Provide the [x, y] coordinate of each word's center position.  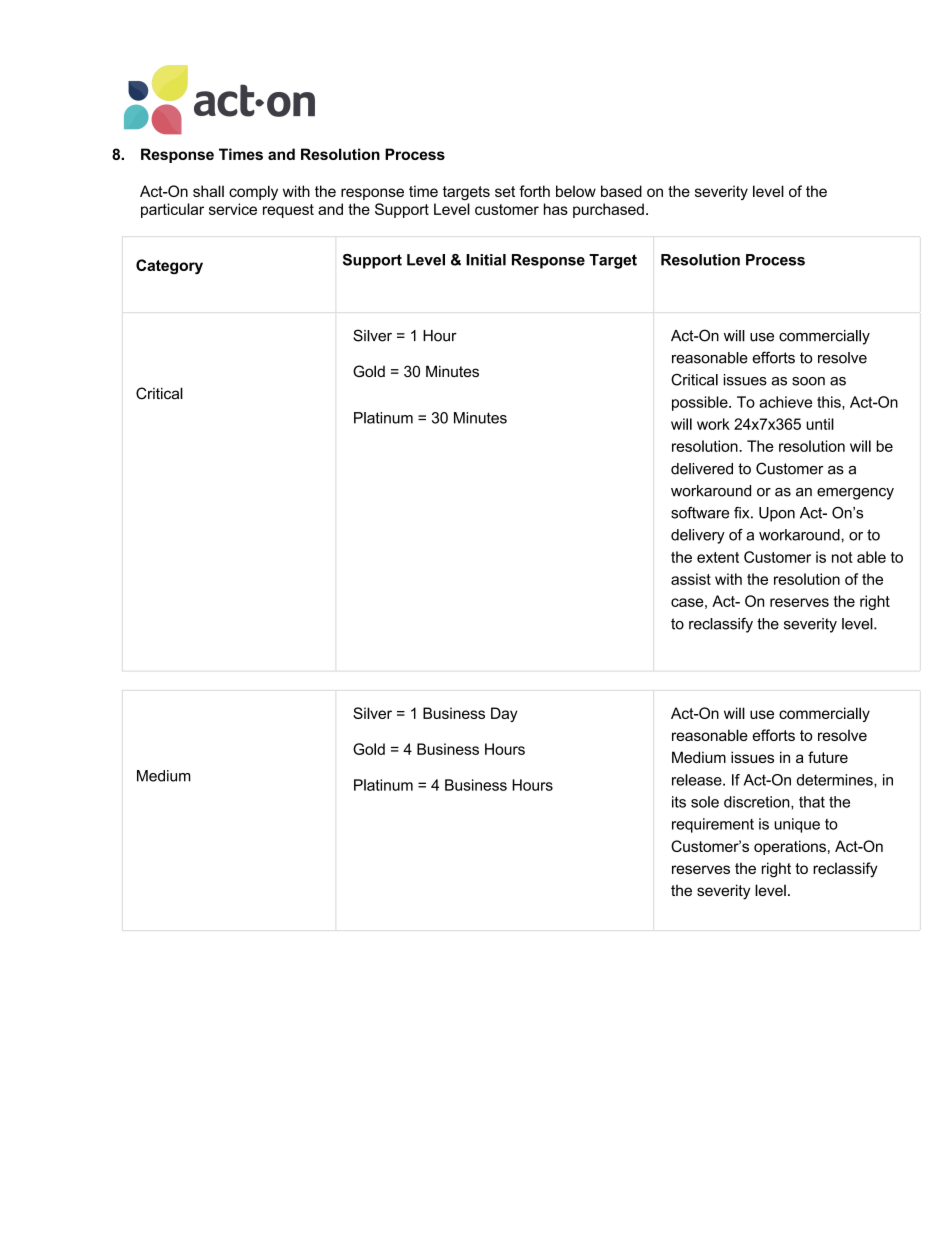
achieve [785, 402]
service [233, 209]
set [505, 191]
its [679, 802]
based [621, 191]
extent [718, 557]
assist [691, 579]
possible [701, 403]
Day [504, 714]
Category [169, 266]
